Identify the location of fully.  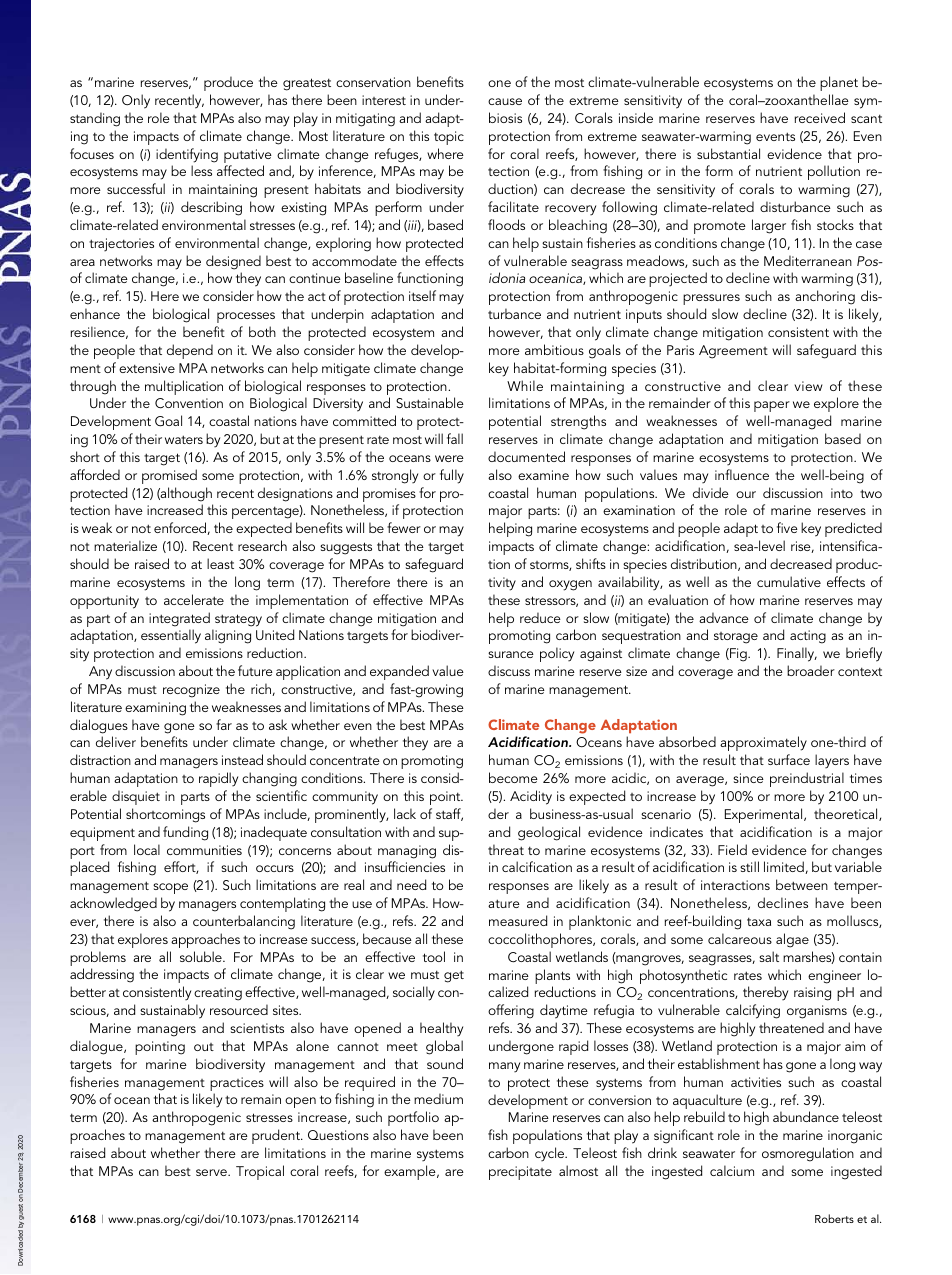
(452, 476).
